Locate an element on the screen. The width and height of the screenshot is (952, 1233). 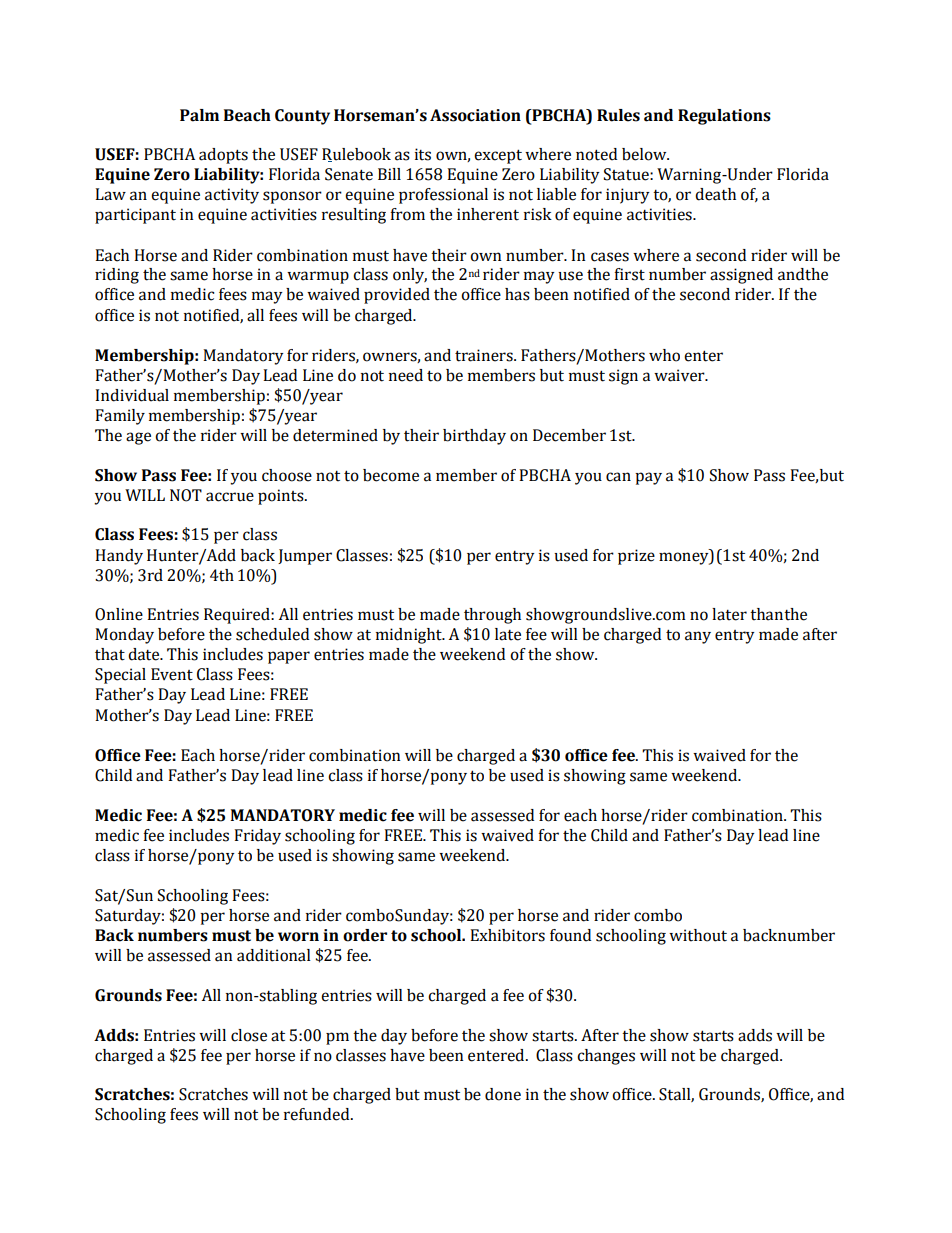
done is located at coordinates (503, 1094).
